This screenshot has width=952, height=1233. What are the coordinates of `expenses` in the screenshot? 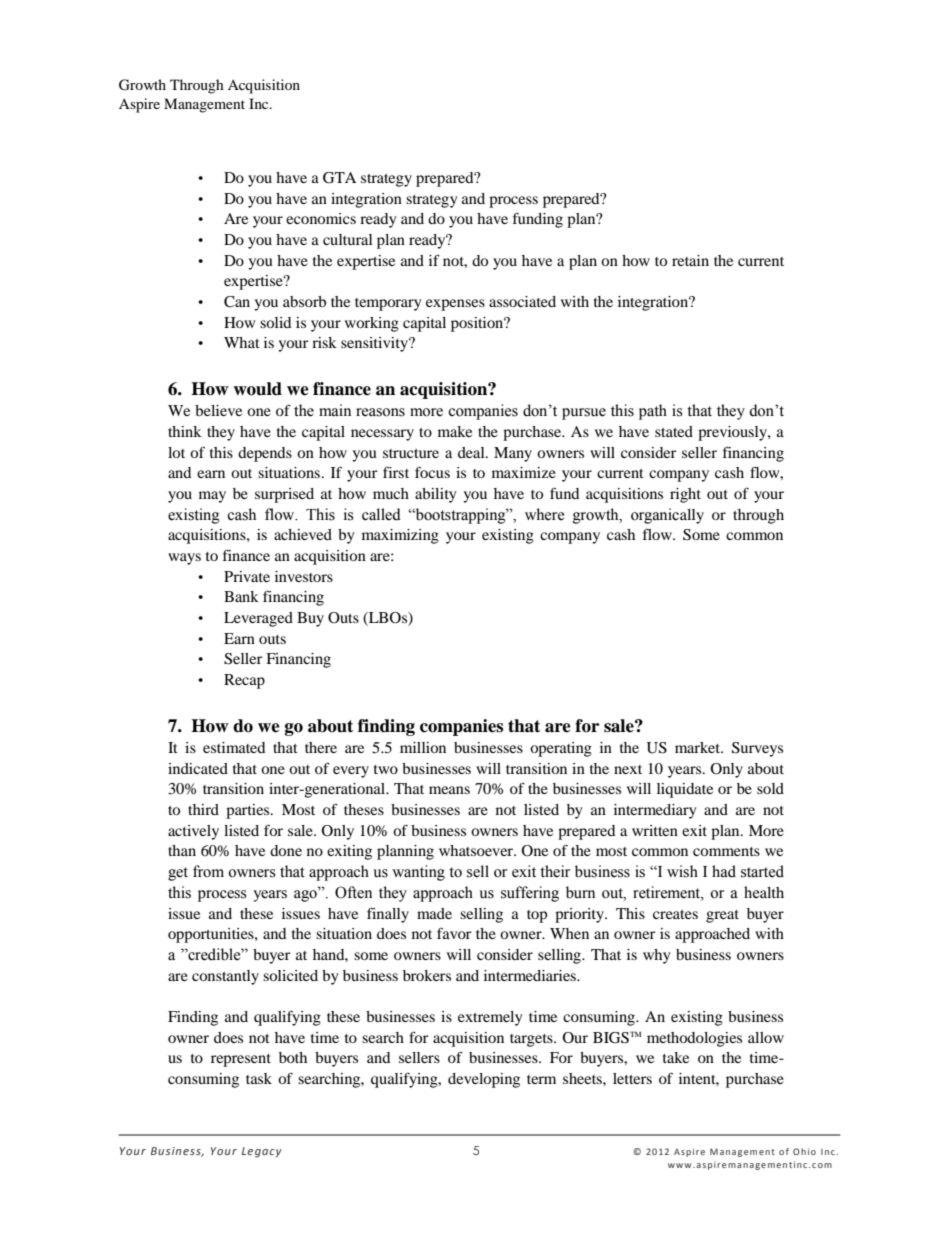 It's located at (455, 305).
